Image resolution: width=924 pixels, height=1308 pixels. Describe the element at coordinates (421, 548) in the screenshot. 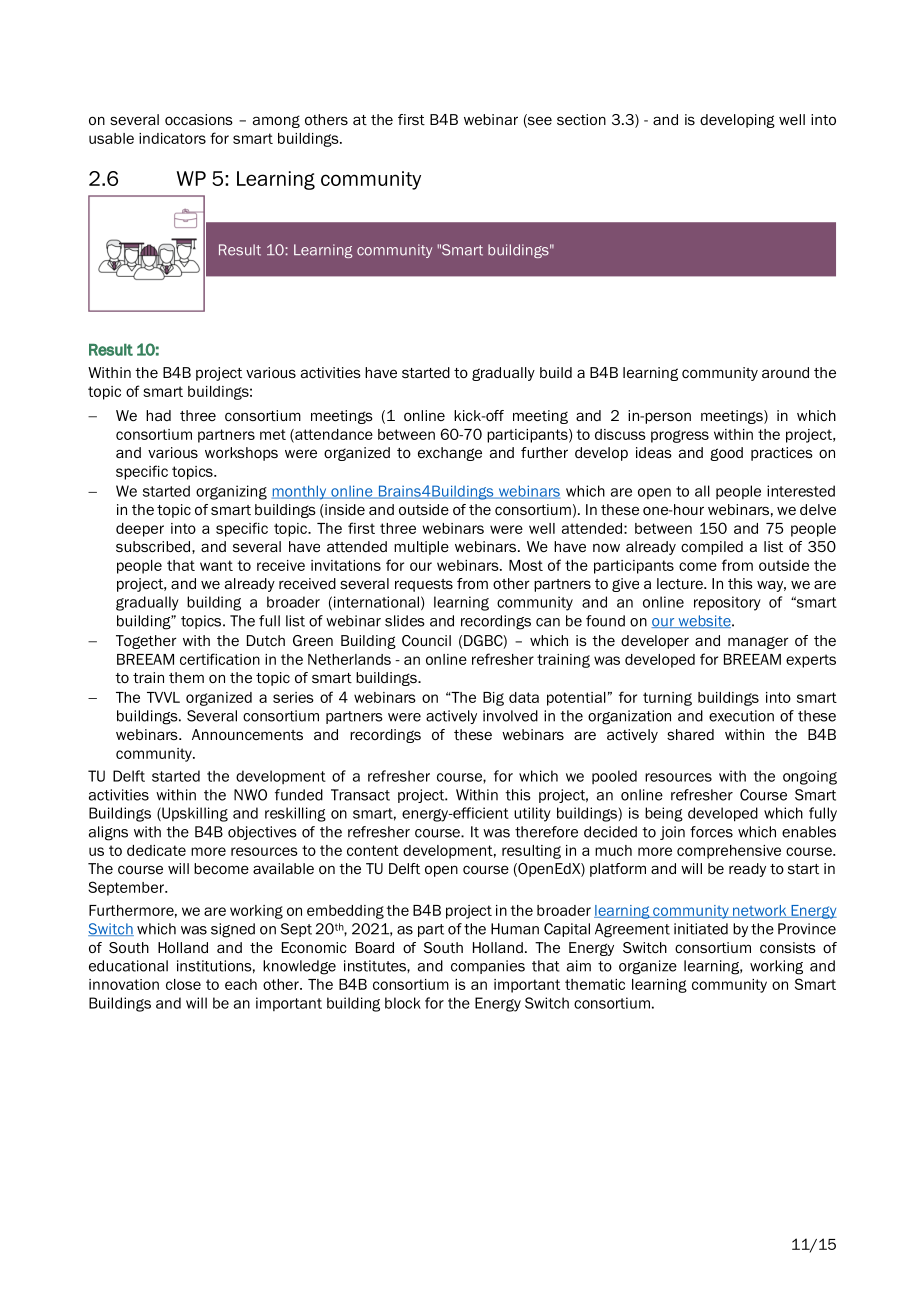

I see `multiple` at that location.
